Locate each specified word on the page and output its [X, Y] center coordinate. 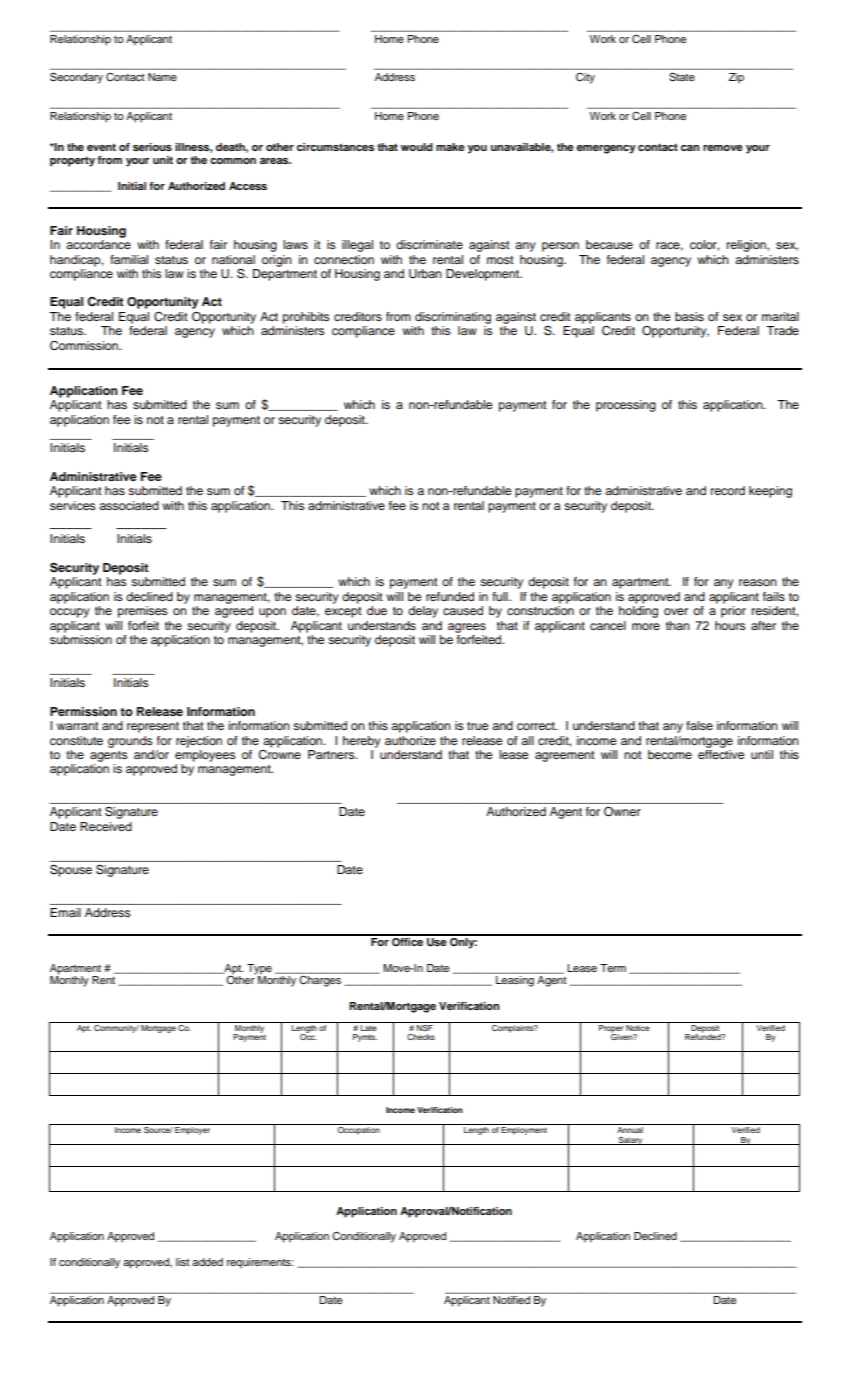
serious [152, 147]
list [183, 1262]
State [682, 77]
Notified [511, 1300]
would [417, 147]
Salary [631, 1141]
